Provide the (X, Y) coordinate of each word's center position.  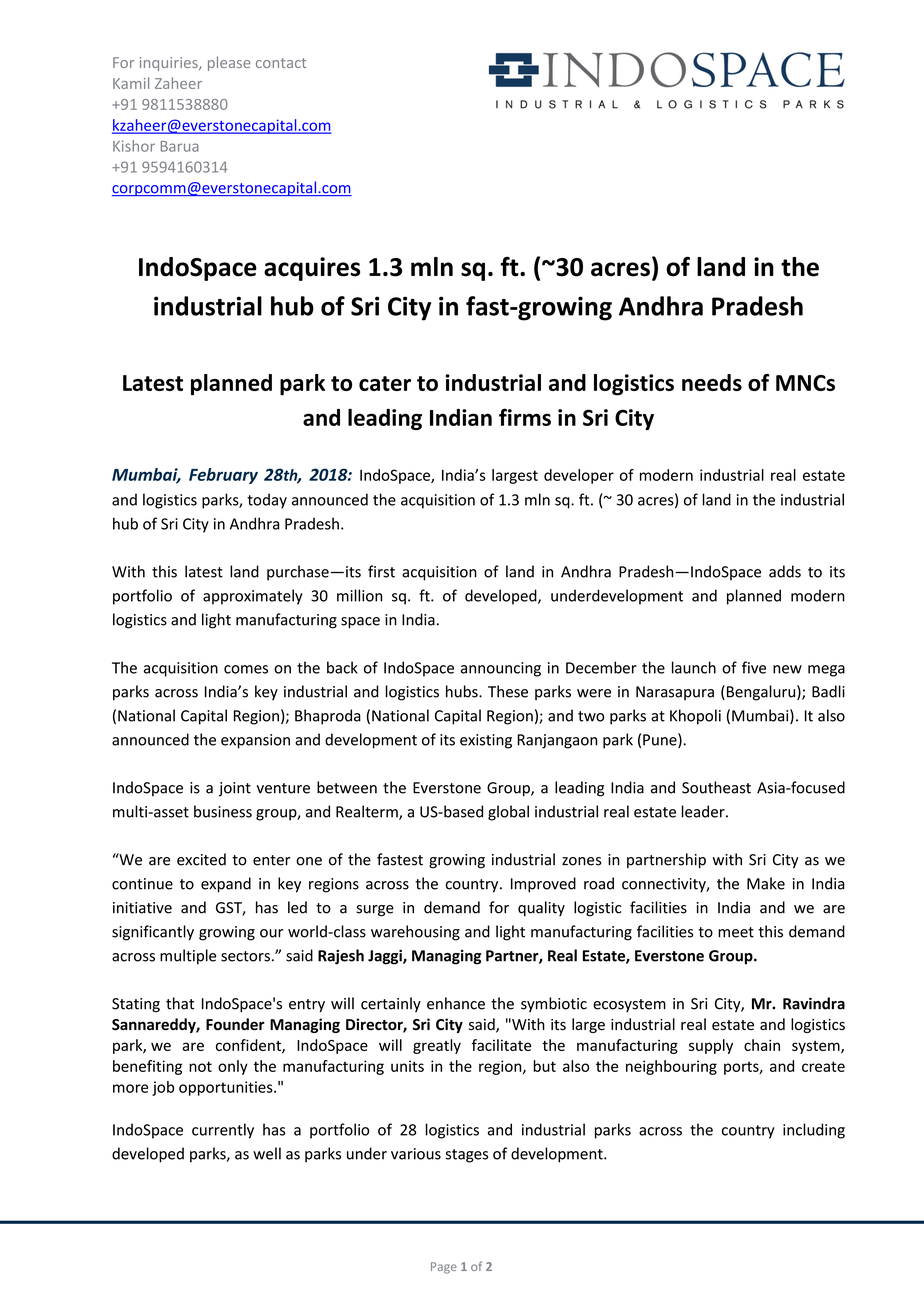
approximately (253, 597)
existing (486, 741)
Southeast (716, 787)
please (229, 63)
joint (235, 789)
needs (712, 382)
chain (762, 1045)
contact (281, 63)
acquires (312, 269)
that (180, 1003)
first (381, 571)
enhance (456, 1003)
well (267, 1153)
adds (785, 571)
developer (579, 476)
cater (385, 383)
